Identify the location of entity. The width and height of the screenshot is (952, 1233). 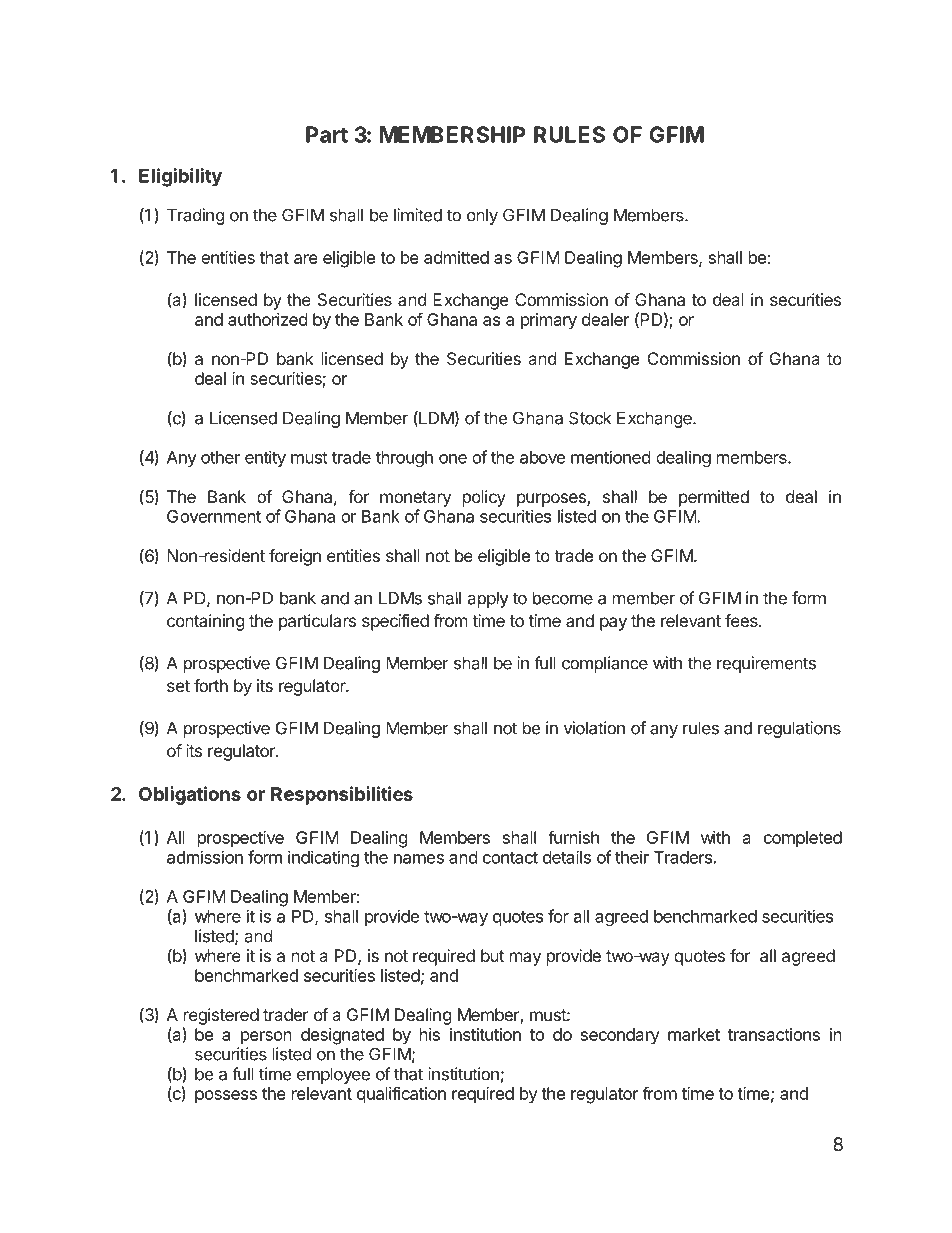
(265, 458).
